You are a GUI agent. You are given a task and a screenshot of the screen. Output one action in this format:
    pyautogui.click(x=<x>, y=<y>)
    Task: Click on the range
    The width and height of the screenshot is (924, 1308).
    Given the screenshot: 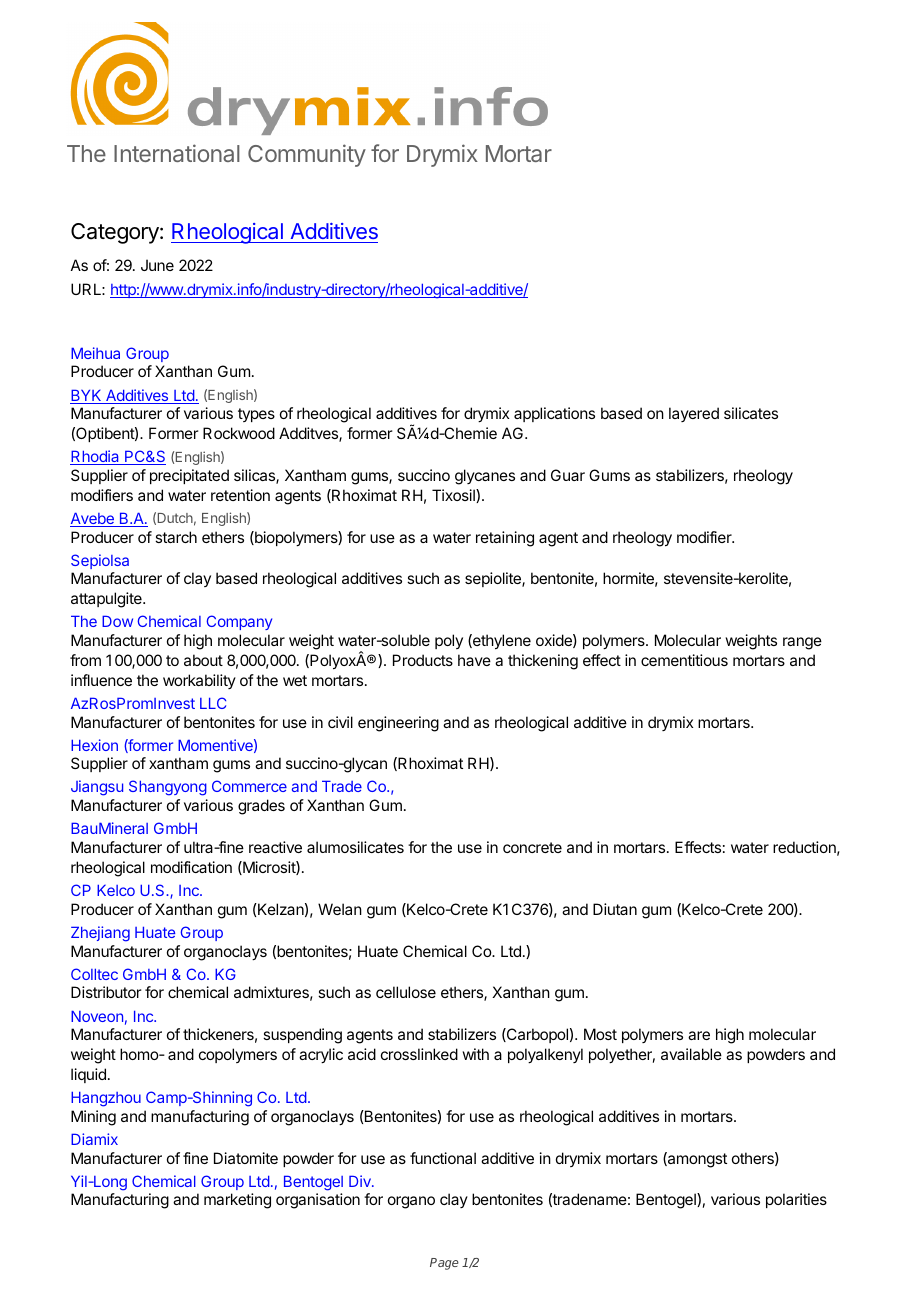 What is the action you would take?
    pyautogui.click(x=802, y=643)
